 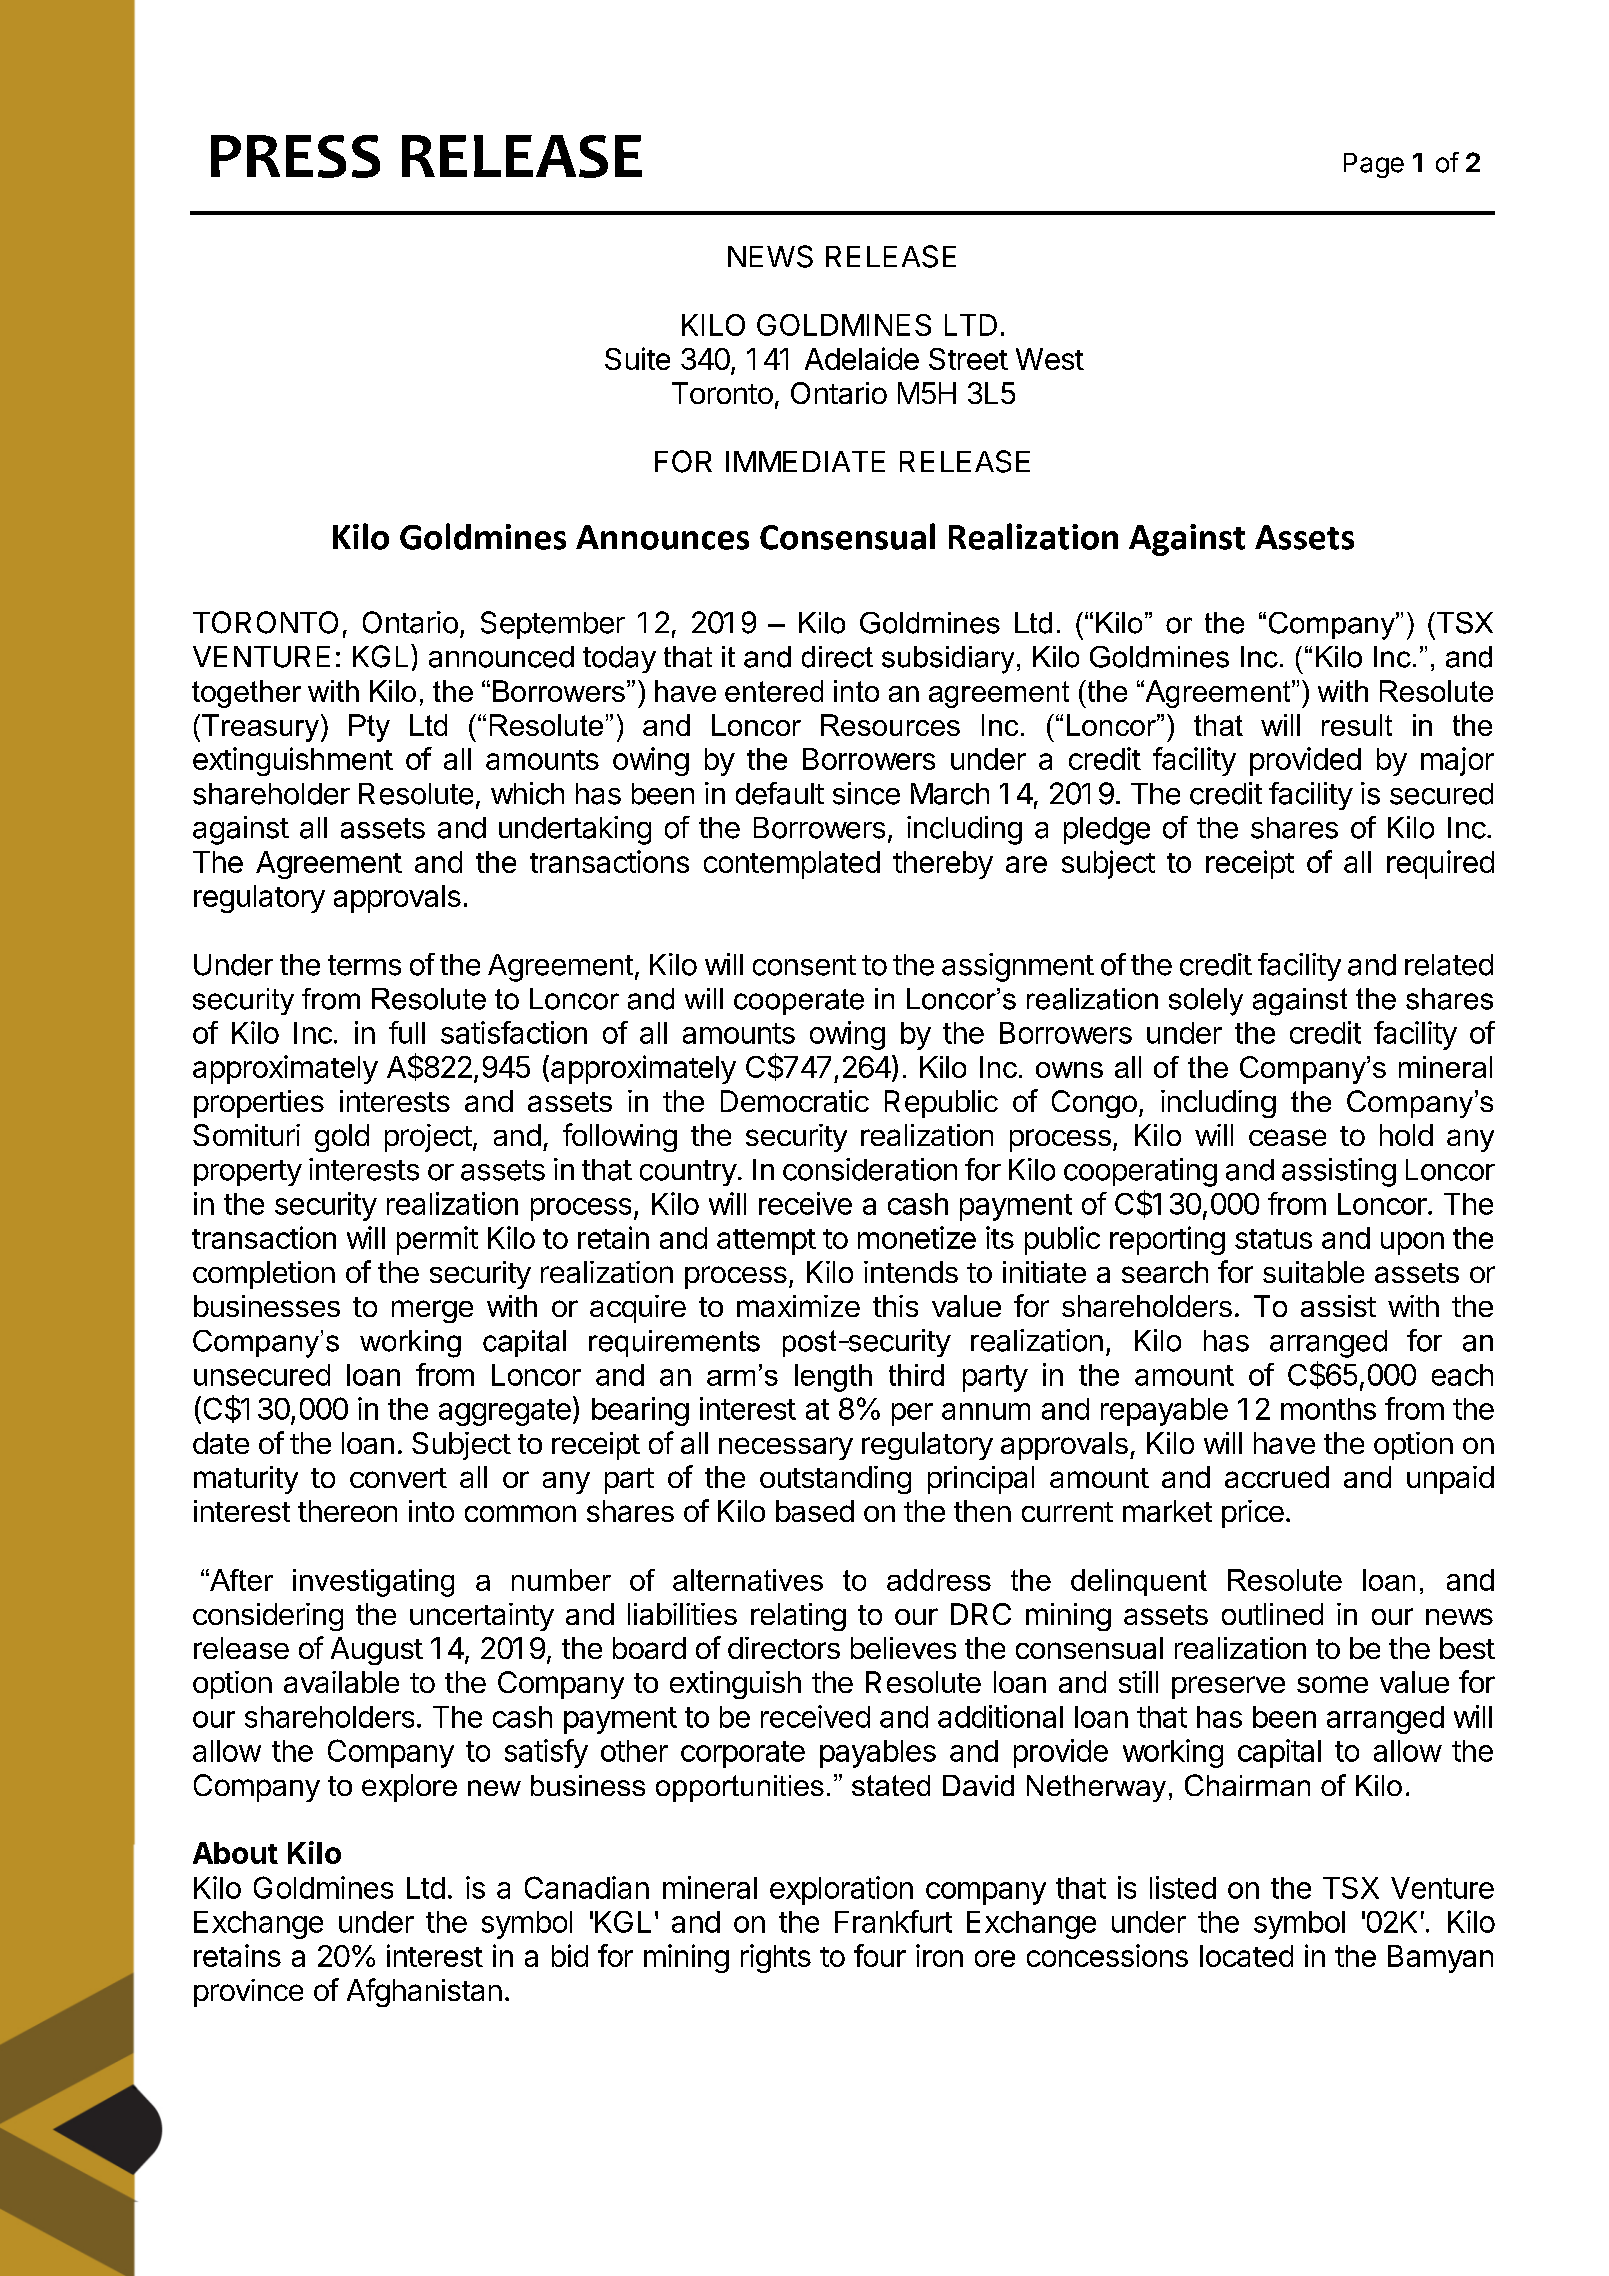 What do you see at coordinates (862, 358) in the screenshot?
I see `Adelaide` at bounding box center [862, 358].
